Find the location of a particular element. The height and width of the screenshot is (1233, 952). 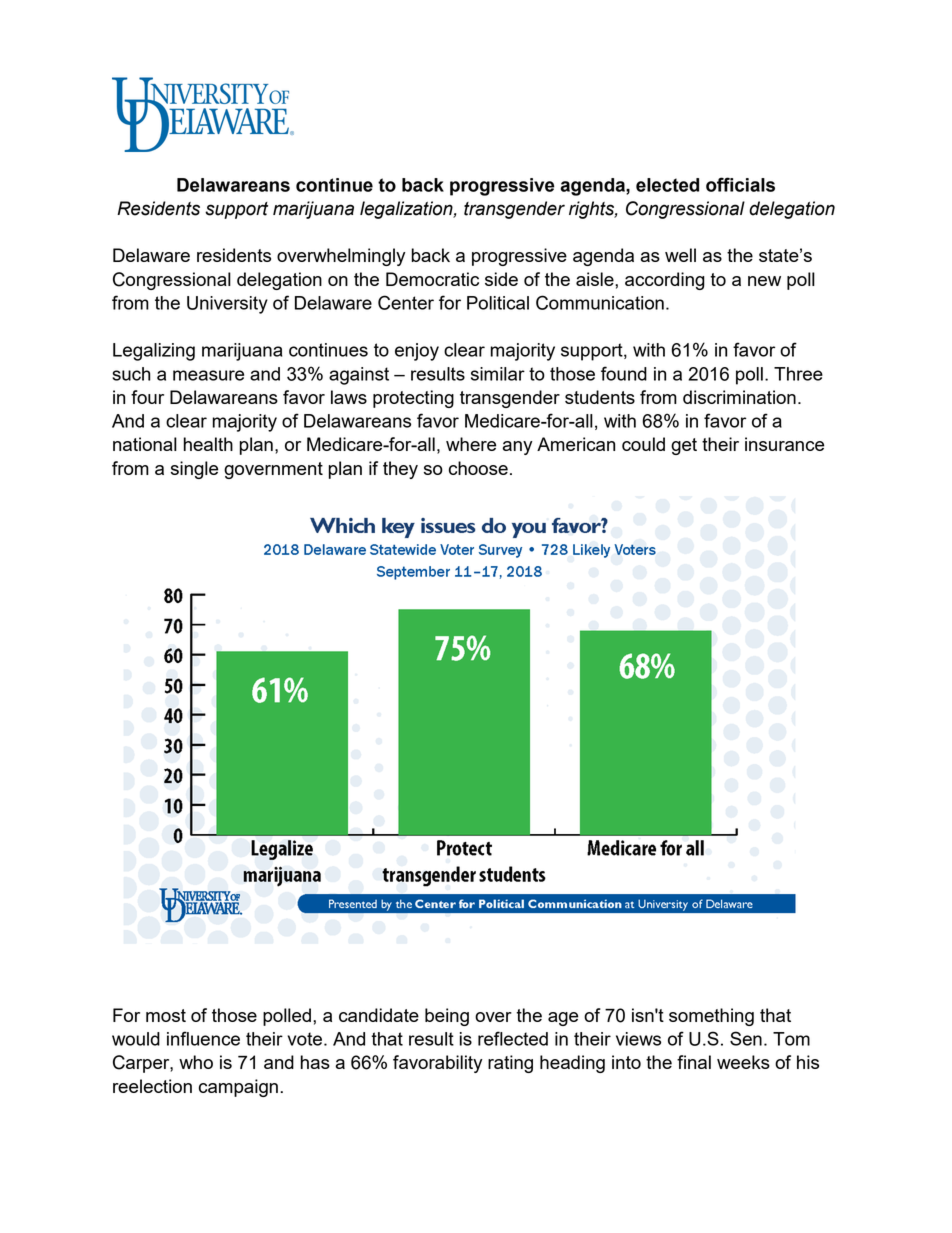

single is located at coordinates (194, 470).
